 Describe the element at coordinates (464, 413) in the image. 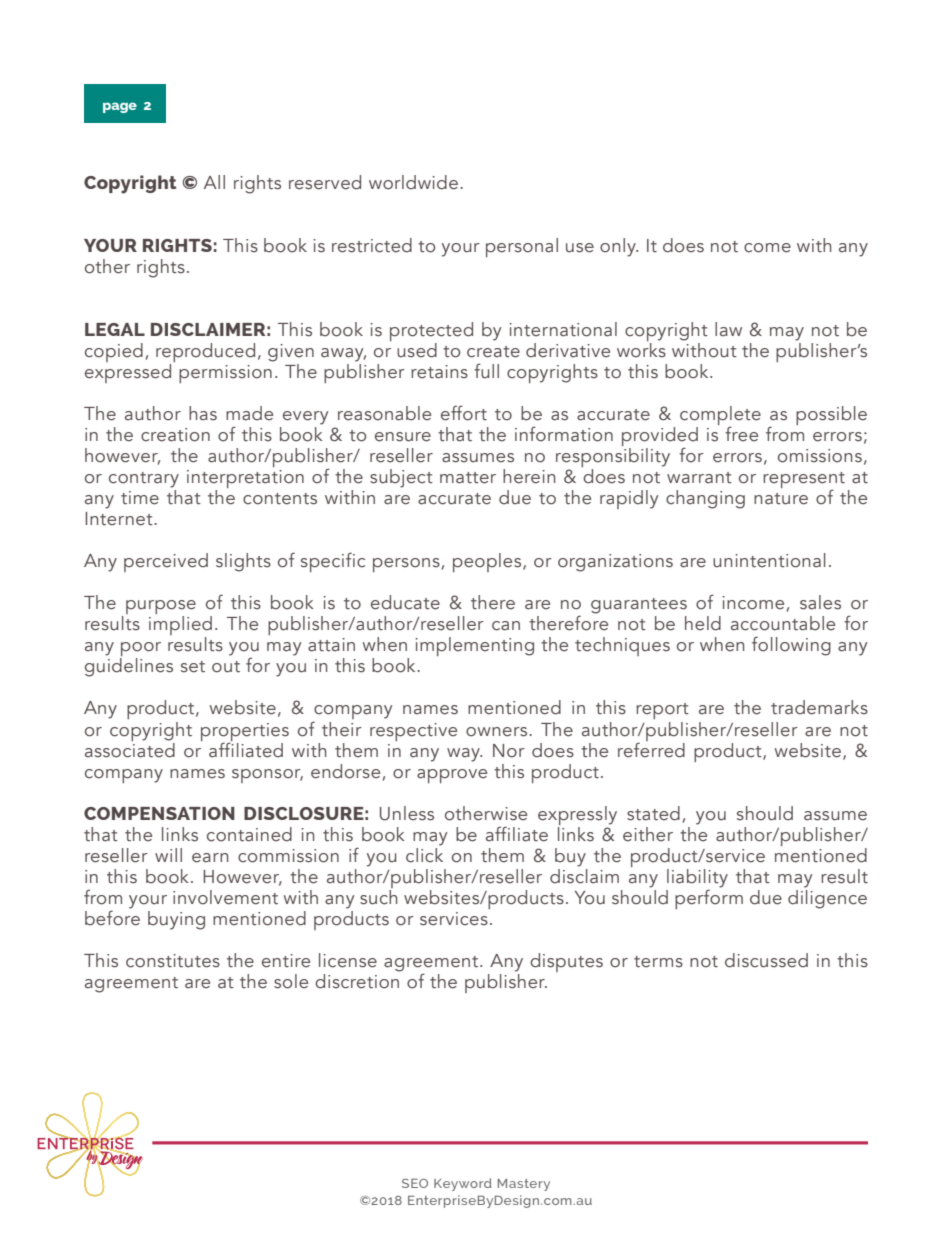

I see `effort` at that location.
